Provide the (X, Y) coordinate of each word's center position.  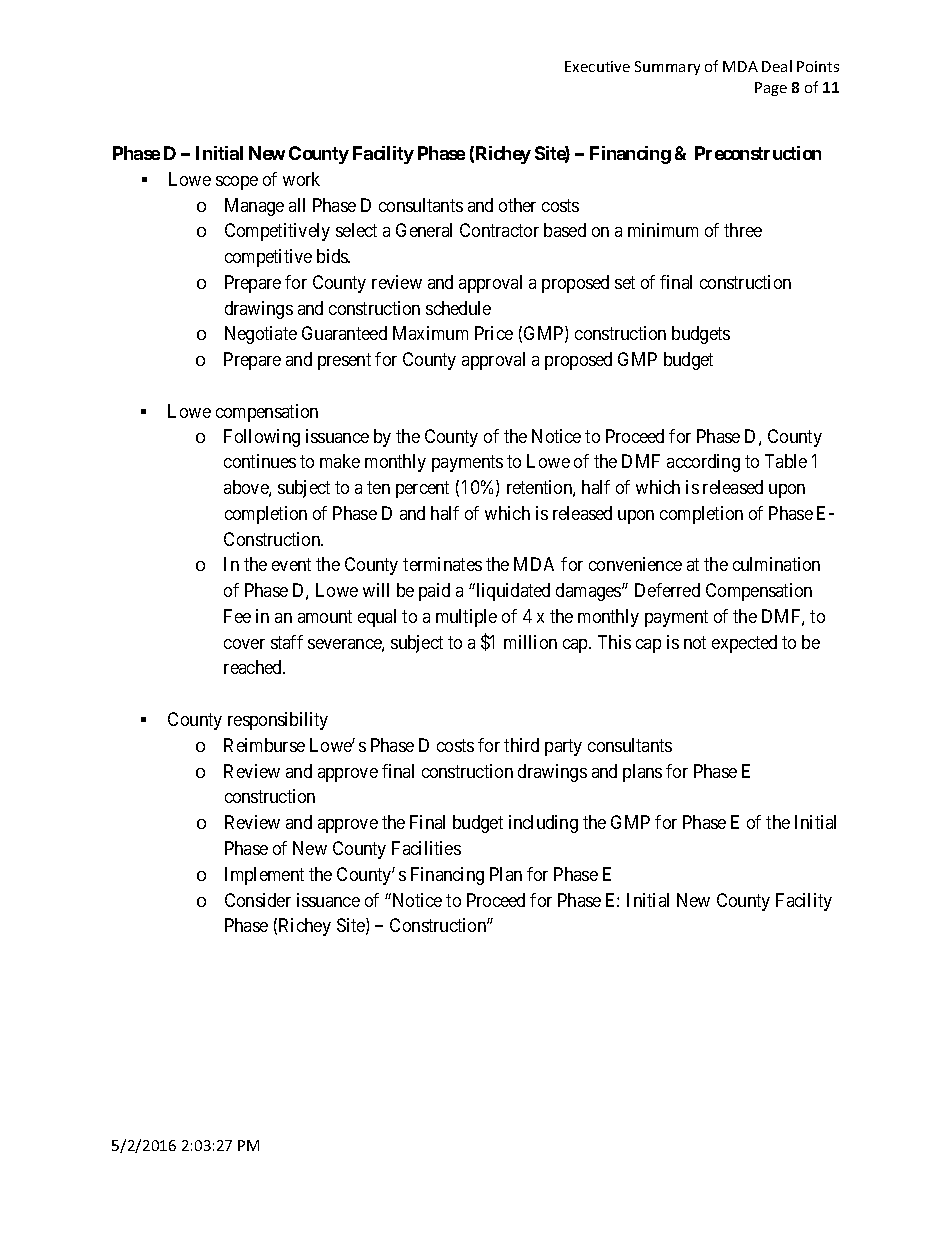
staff (287, 642)
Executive (597, 66)
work (301, 179)
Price (494, 333)
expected (744, 644)
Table (786, 461)
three (743, 230)
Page (771, 89)
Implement (264, 876)
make (340, 461)
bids (333, 256)
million (530, 642)
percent (422, 489)
